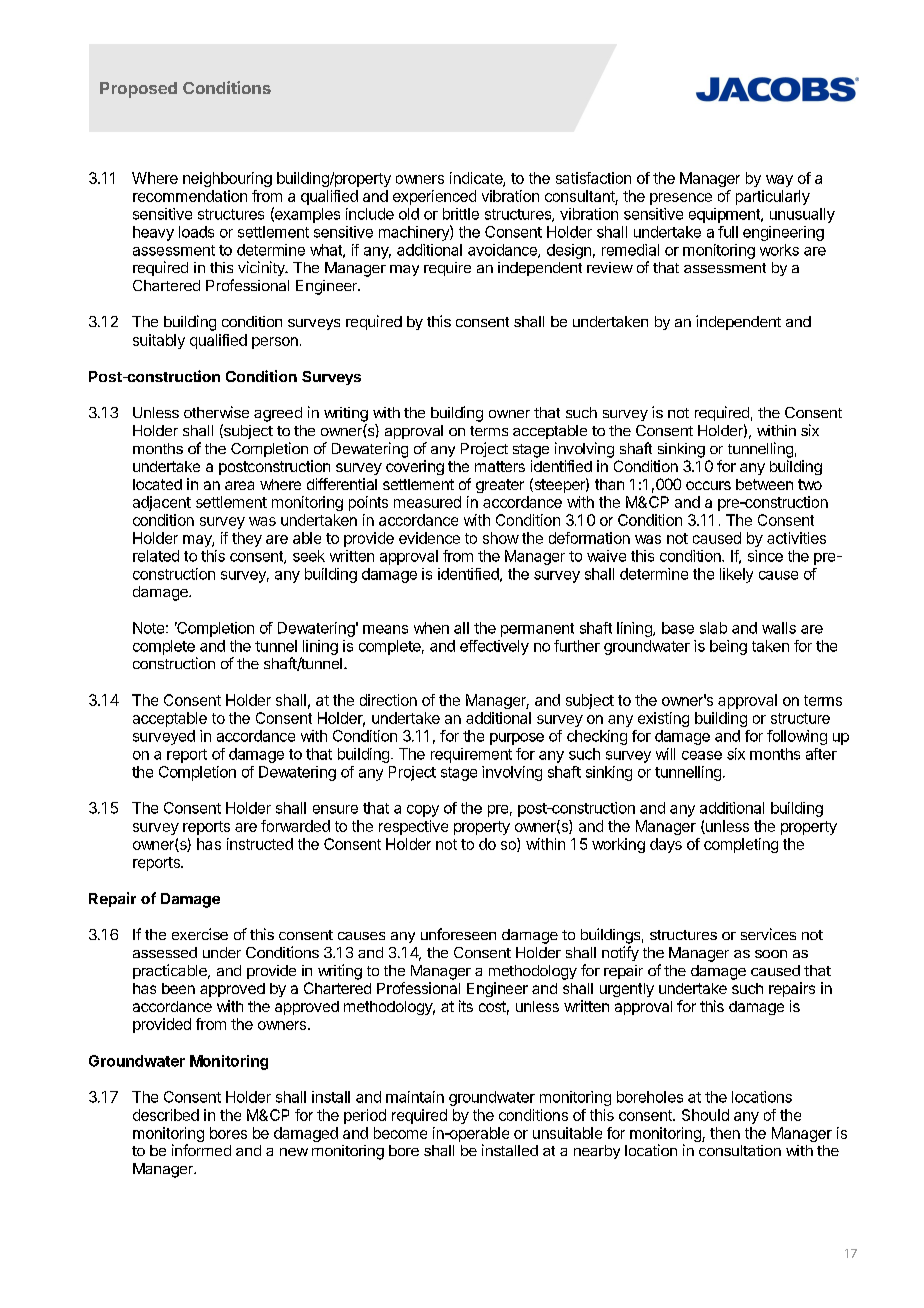 Image resolution: width=924 pixels, height=1308 pixels. I want to click on matters, so click(500, 466).
